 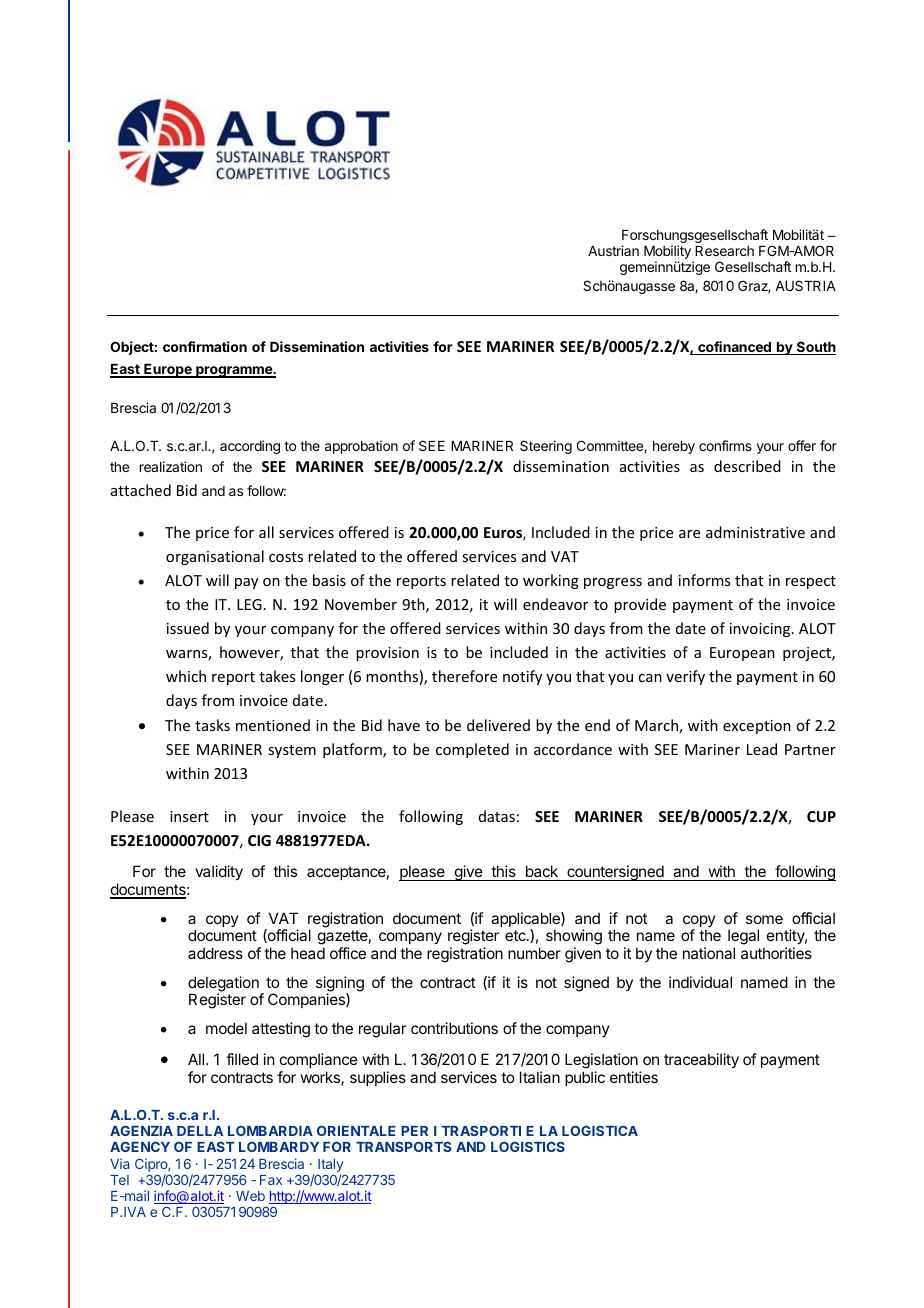 I want to click on exception, so click(x=757, y=727).
